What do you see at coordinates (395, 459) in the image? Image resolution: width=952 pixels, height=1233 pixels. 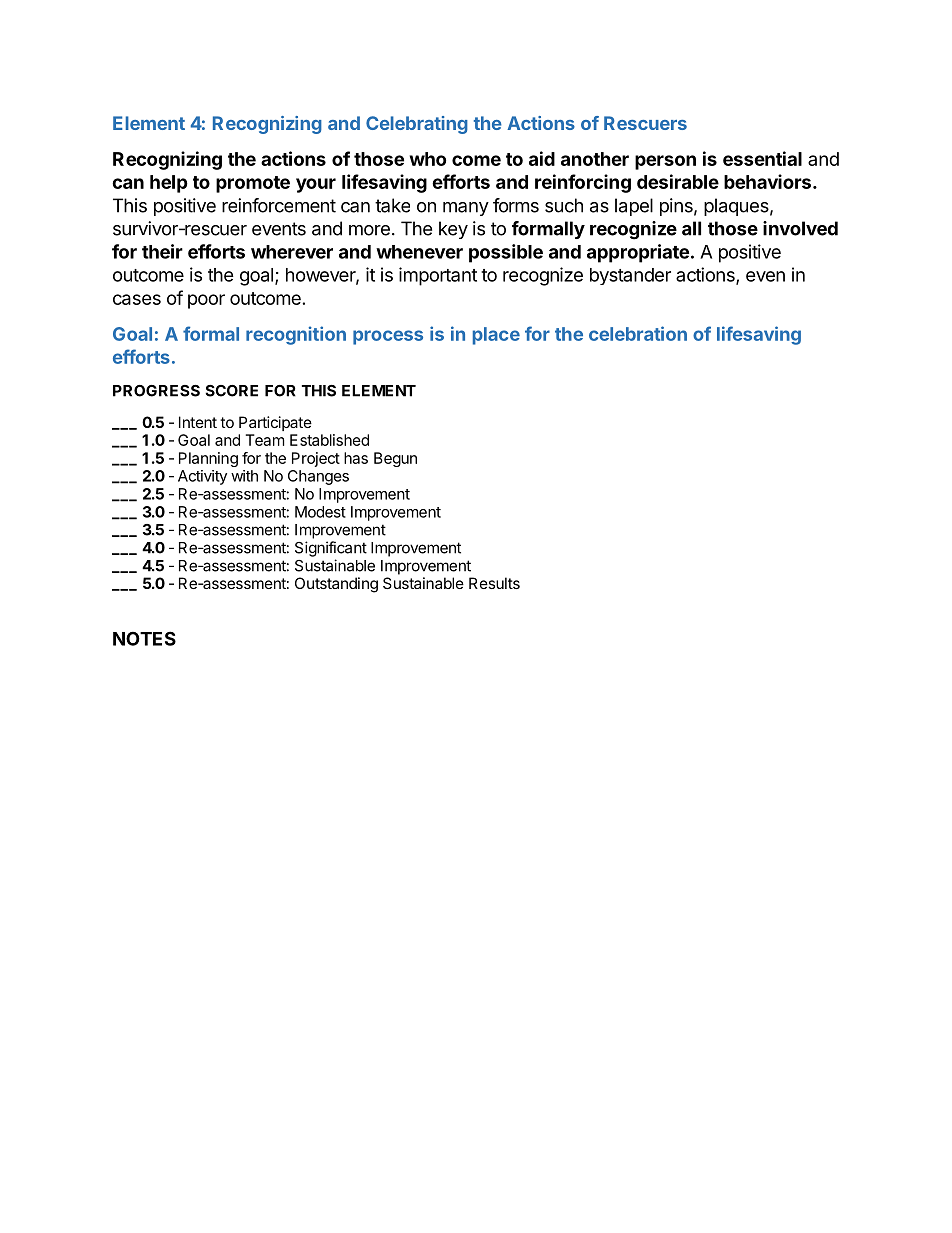 I see `Begun` at bounding box center [395, 459].
